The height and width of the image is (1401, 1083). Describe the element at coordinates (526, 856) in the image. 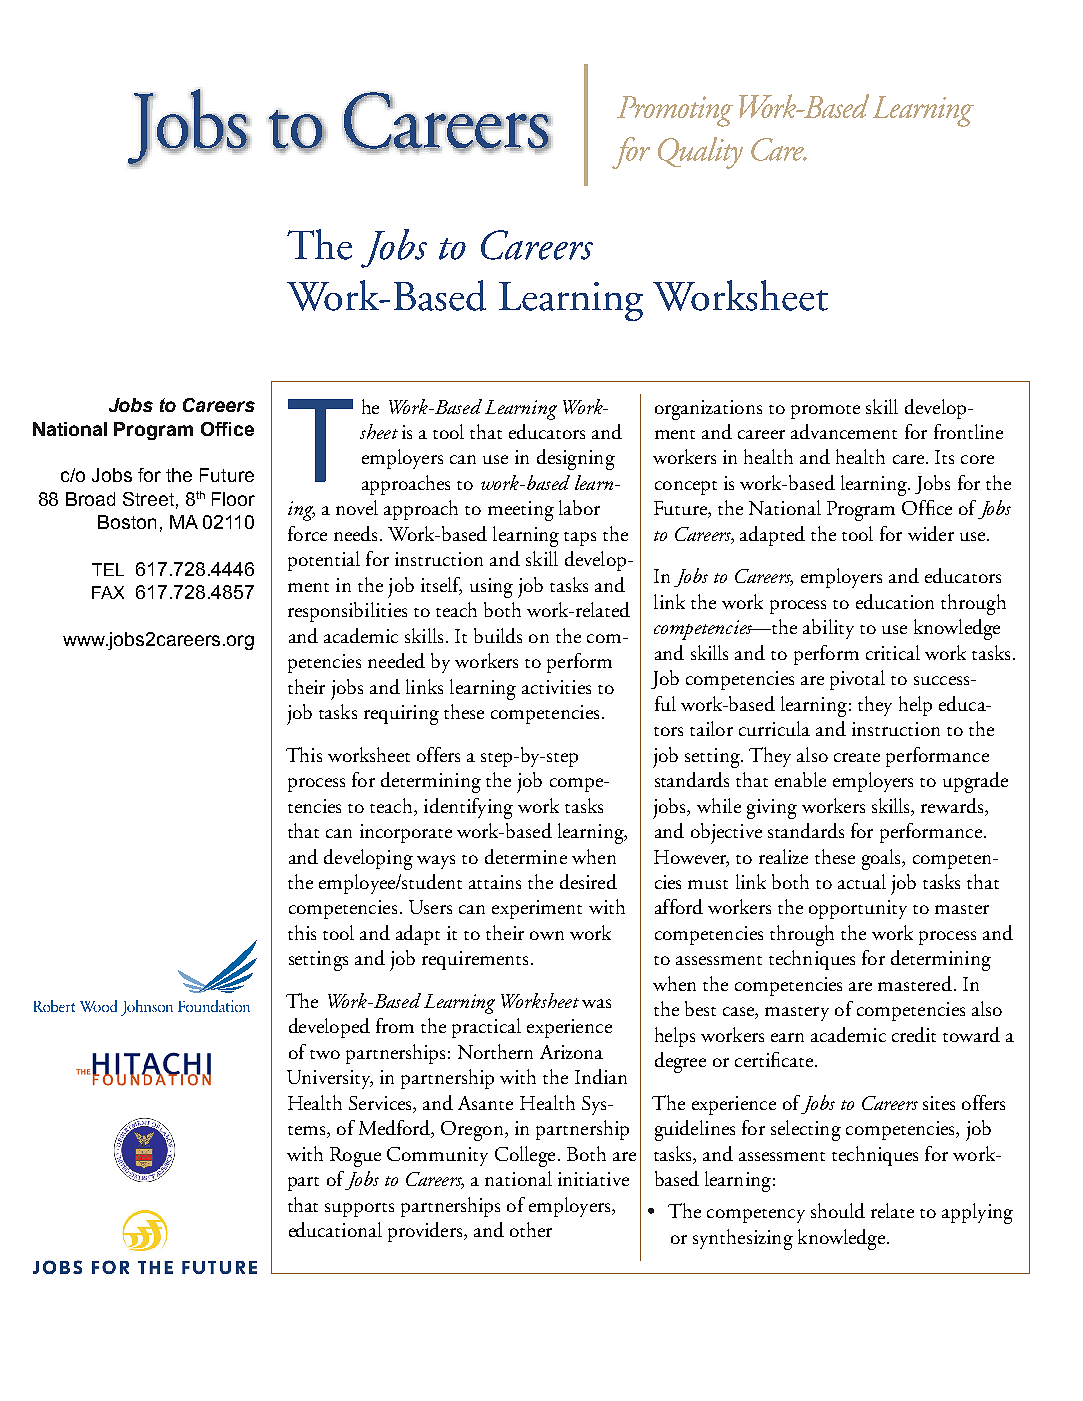

I see `determine` at that location.
